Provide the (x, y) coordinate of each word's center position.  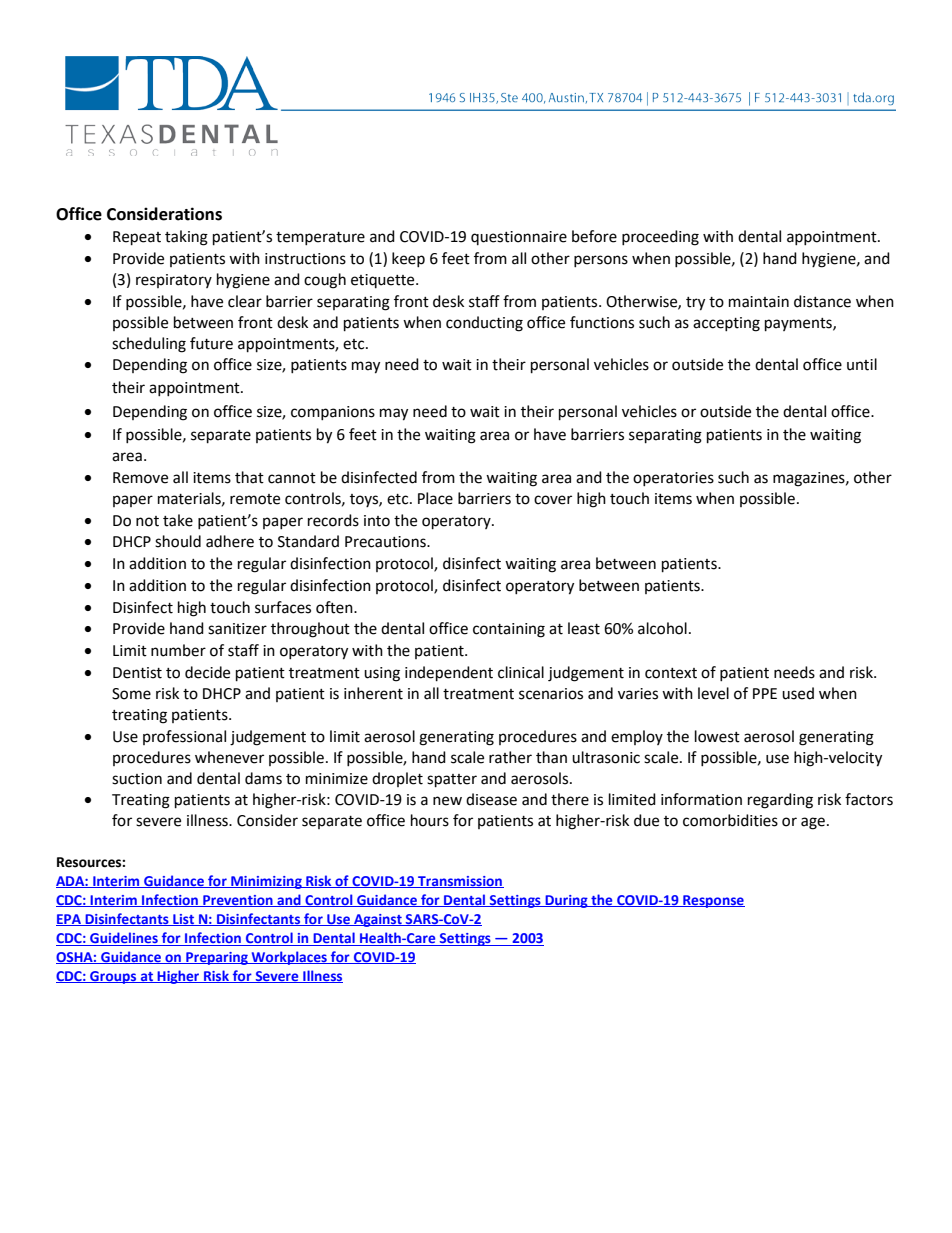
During (566, 901)
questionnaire (519, 238)
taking (186, 238)
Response (713, 901)
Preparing (217, 958)
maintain (759, 302)
